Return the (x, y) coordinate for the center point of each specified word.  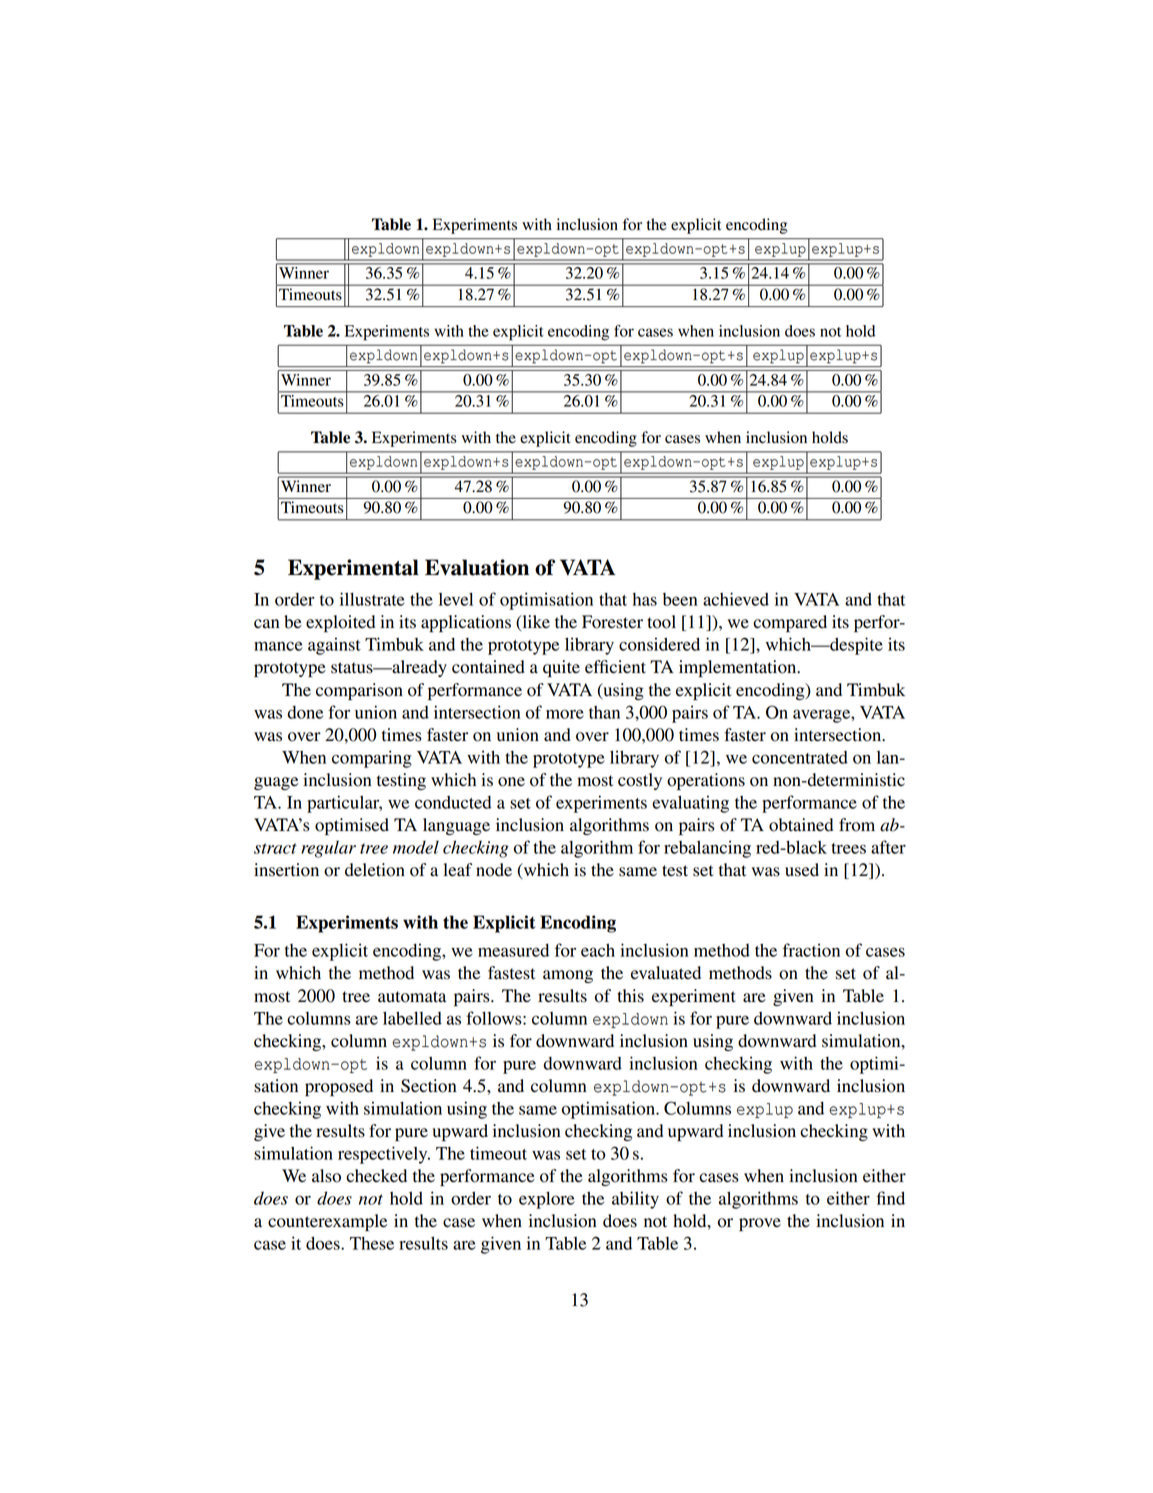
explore (547, 1200)
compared (790, 623)
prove (760, 1224)
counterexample (327, 1222)
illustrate (372, 599)
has (645, 599)
